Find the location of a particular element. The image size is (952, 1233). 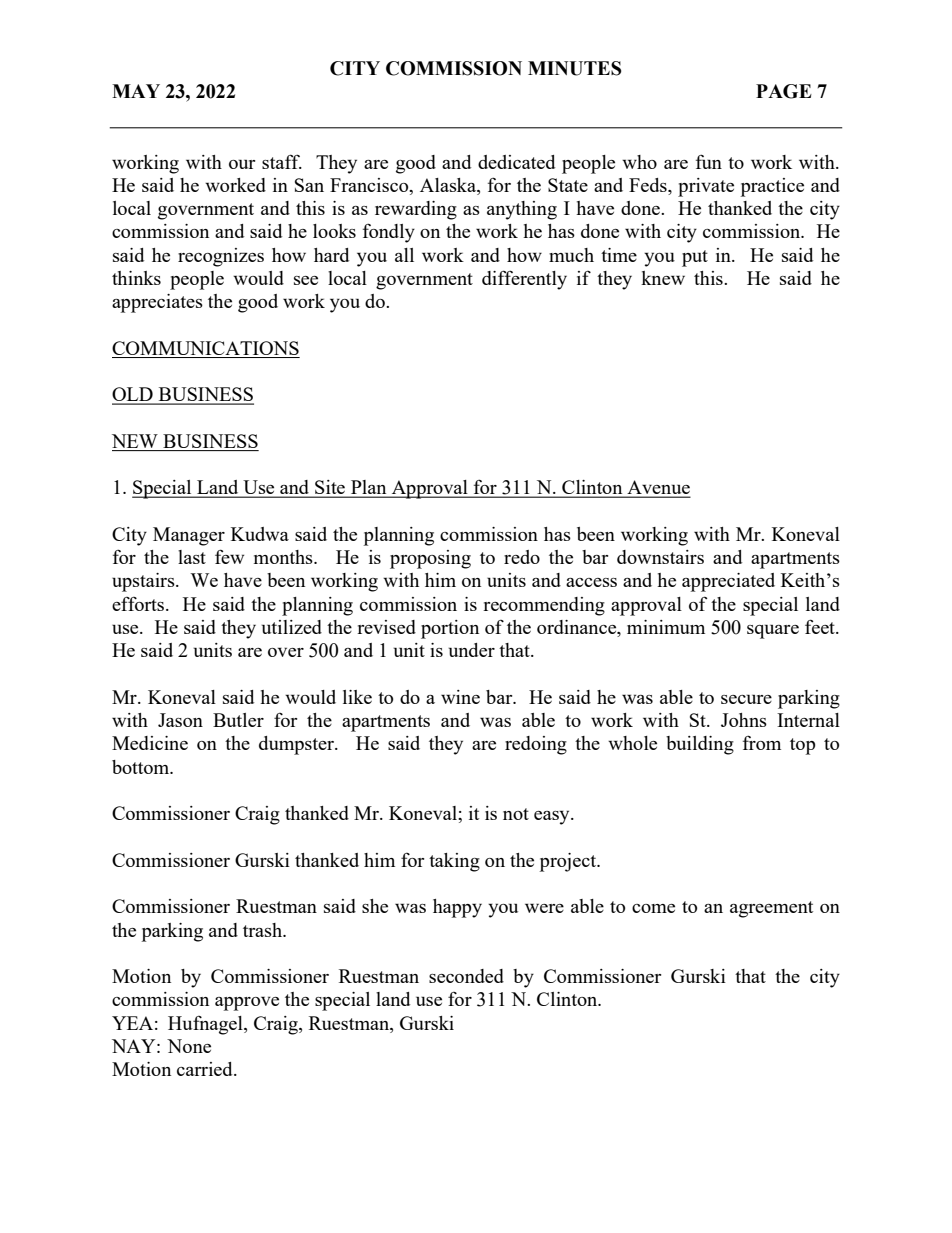

proposing is located at coordinates (430, 559).
